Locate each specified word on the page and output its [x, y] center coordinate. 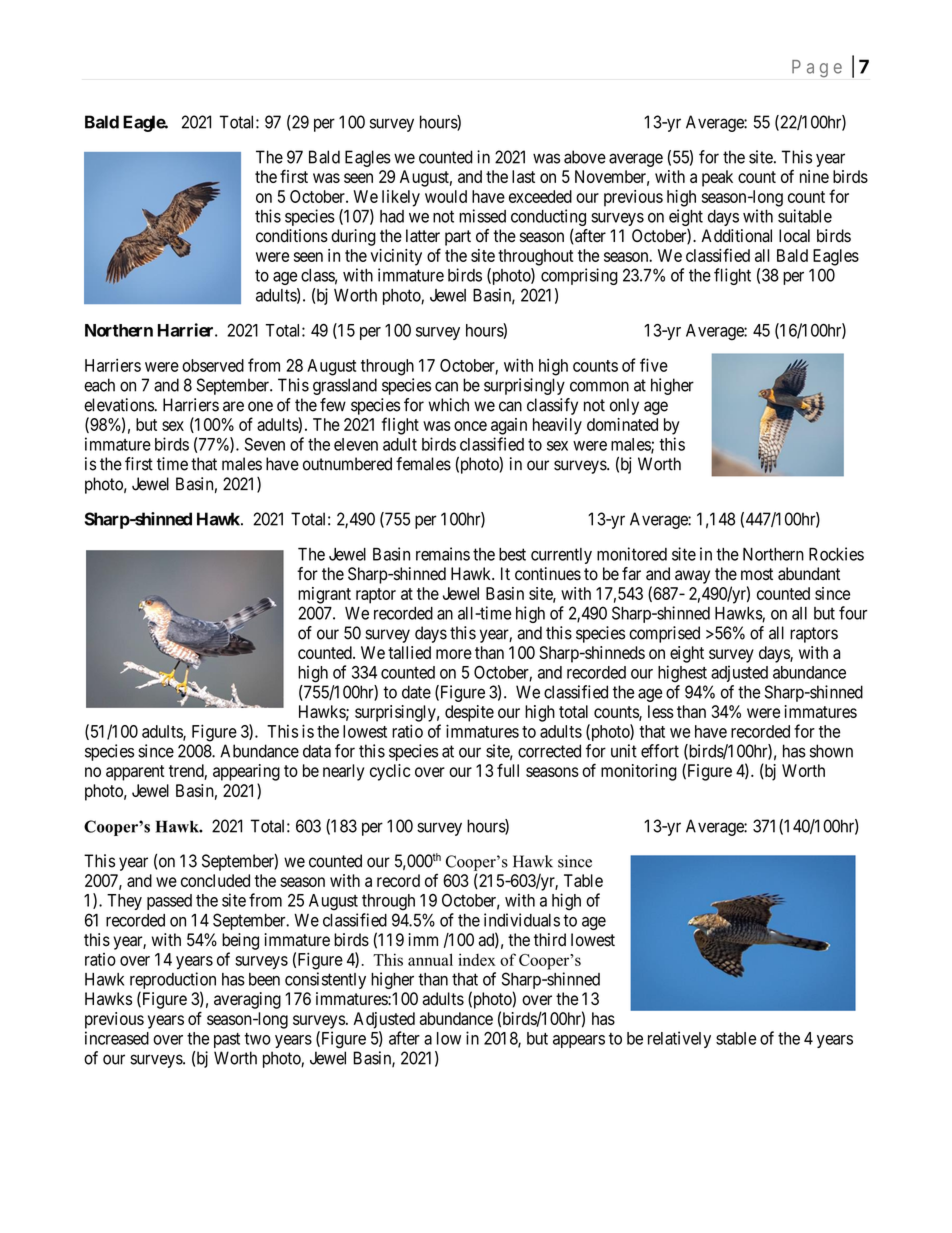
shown [831, 751]
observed [213, 365]
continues [548, 574]
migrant [324, 595]
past [227, 1040]
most [757, 574]
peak [717, 178]
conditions [292, 236]
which [449, 405]
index [477, 959]
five [654, 365]
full [508, 770]
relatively [679, 1039]
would [446, 196]
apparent [135, 773]
